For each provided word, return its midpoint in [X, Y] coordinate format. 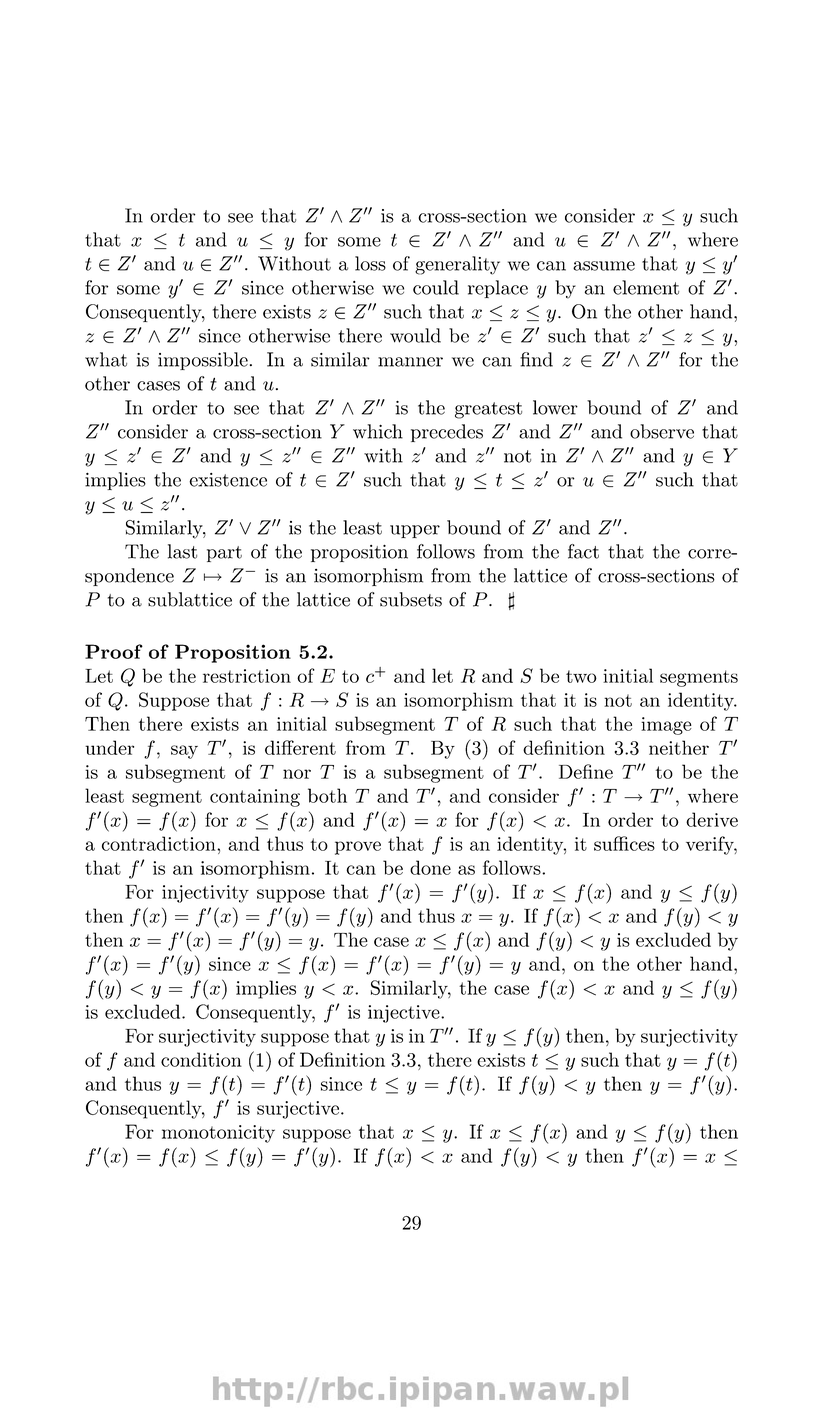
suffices [624, 843]
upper [415, 531]
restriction [247, 676]
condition [201, 1059]
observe [662, 431]
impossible [203, 361]
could [436, 287]
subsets [411, 599]
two [581, 676]
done [430, 867]
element [646, 287]
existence [228, 480]
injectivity [205, 894]
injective [405, 1014]
